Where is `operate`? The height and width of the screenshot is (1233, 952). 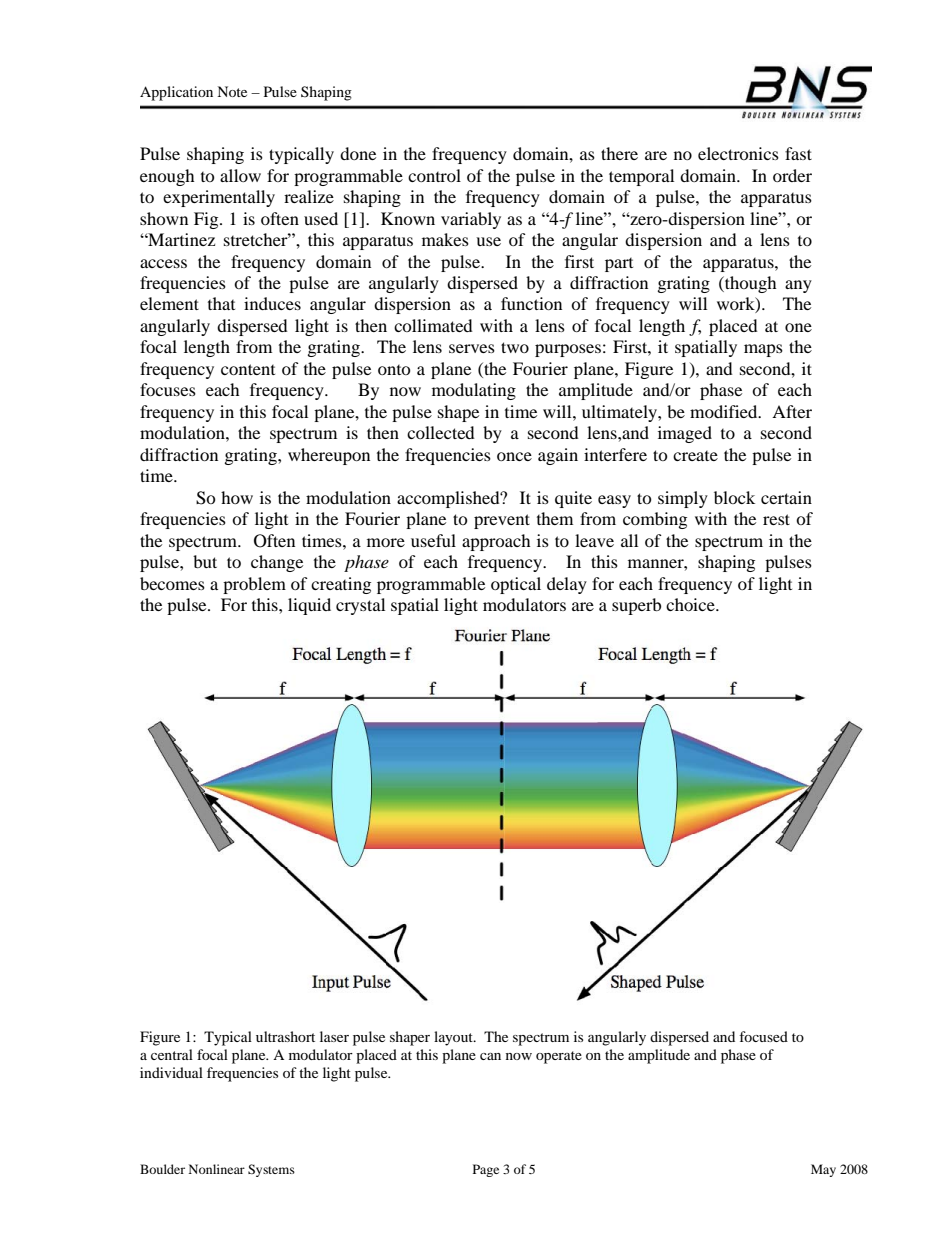 operate is located at coordinates (559, 1057).
